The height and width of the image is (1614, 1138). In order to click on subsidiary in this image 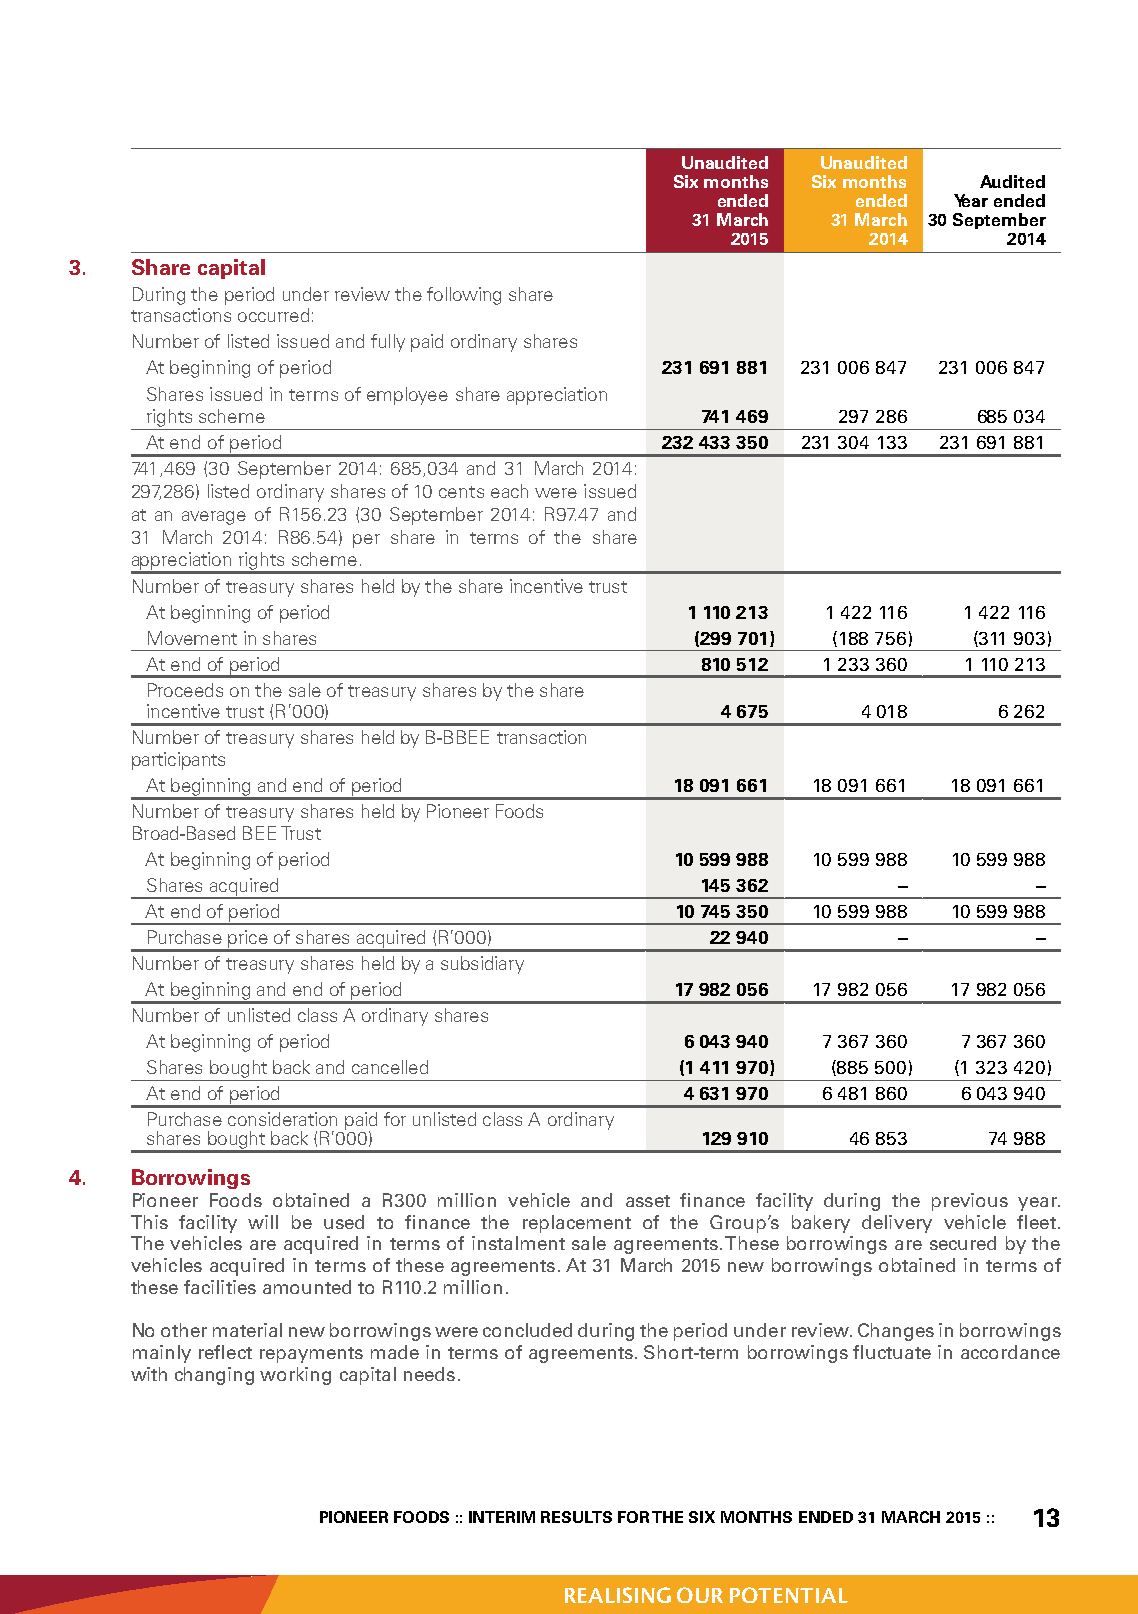, I will do `click(482, 965)`.
